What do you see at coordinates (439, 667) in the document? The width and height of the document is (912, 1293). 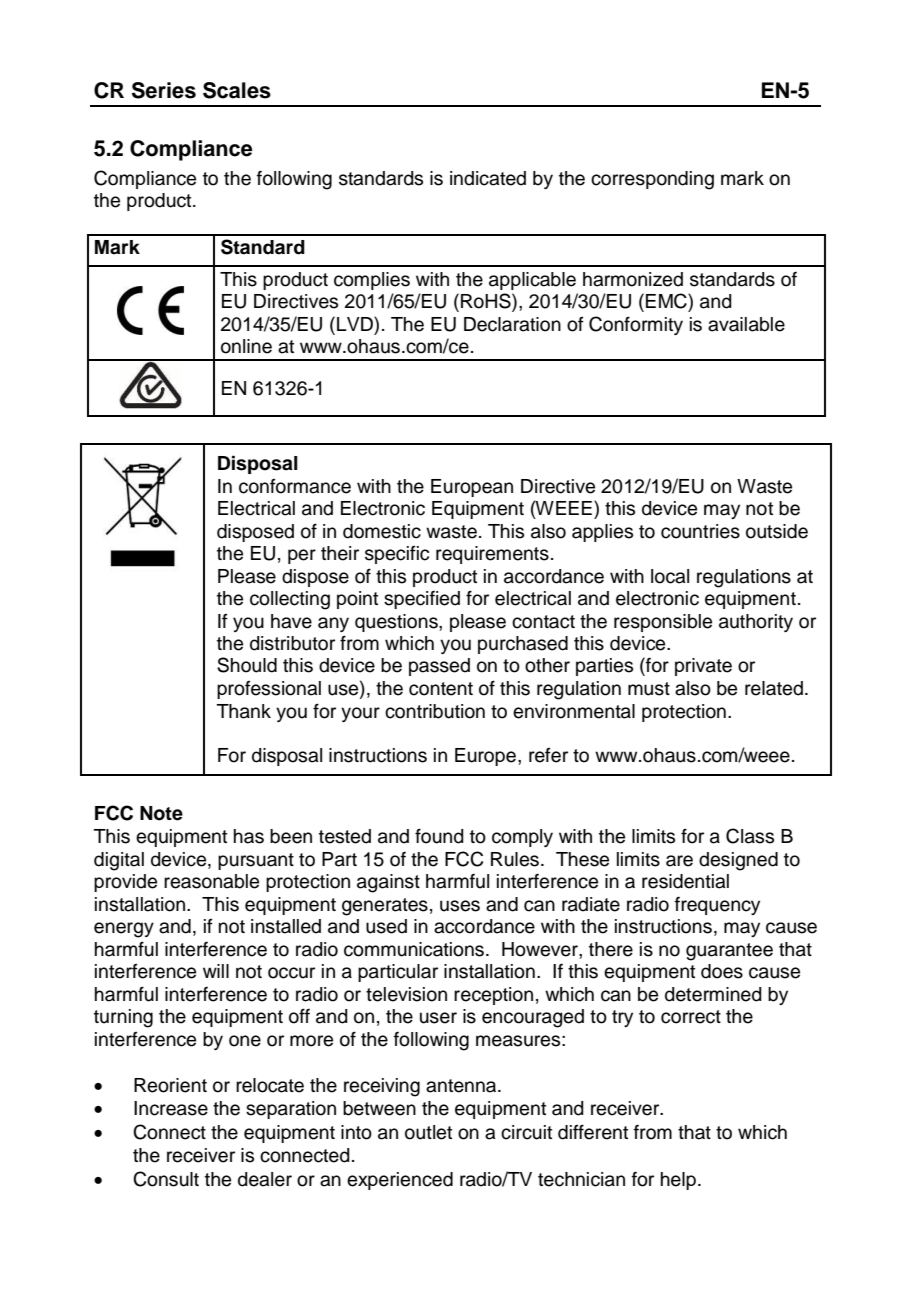 I see `passed` at bounding box center [439, 667].
